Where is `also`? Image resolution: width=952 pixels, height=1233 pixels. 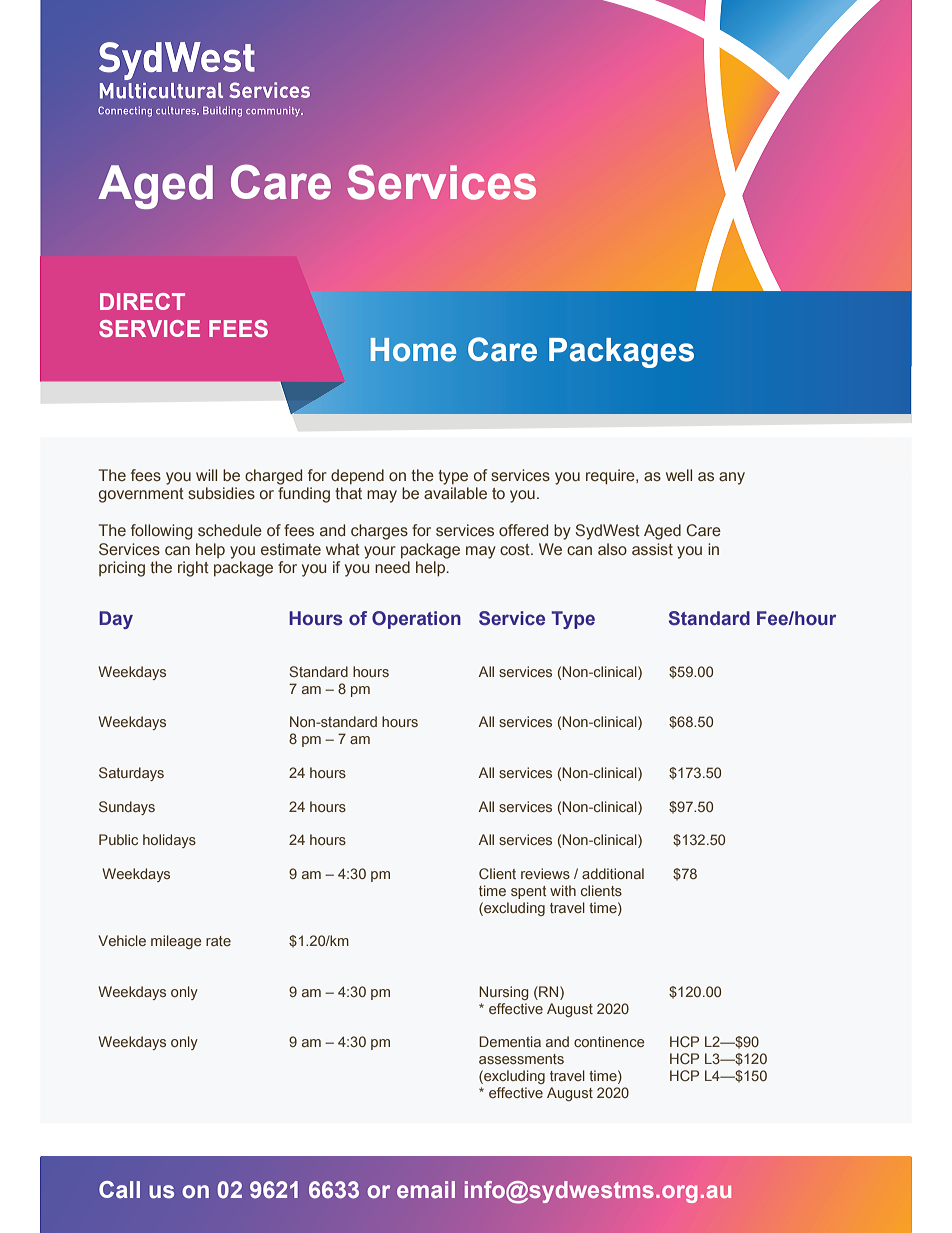 also is located at coordinates (612, 549).
